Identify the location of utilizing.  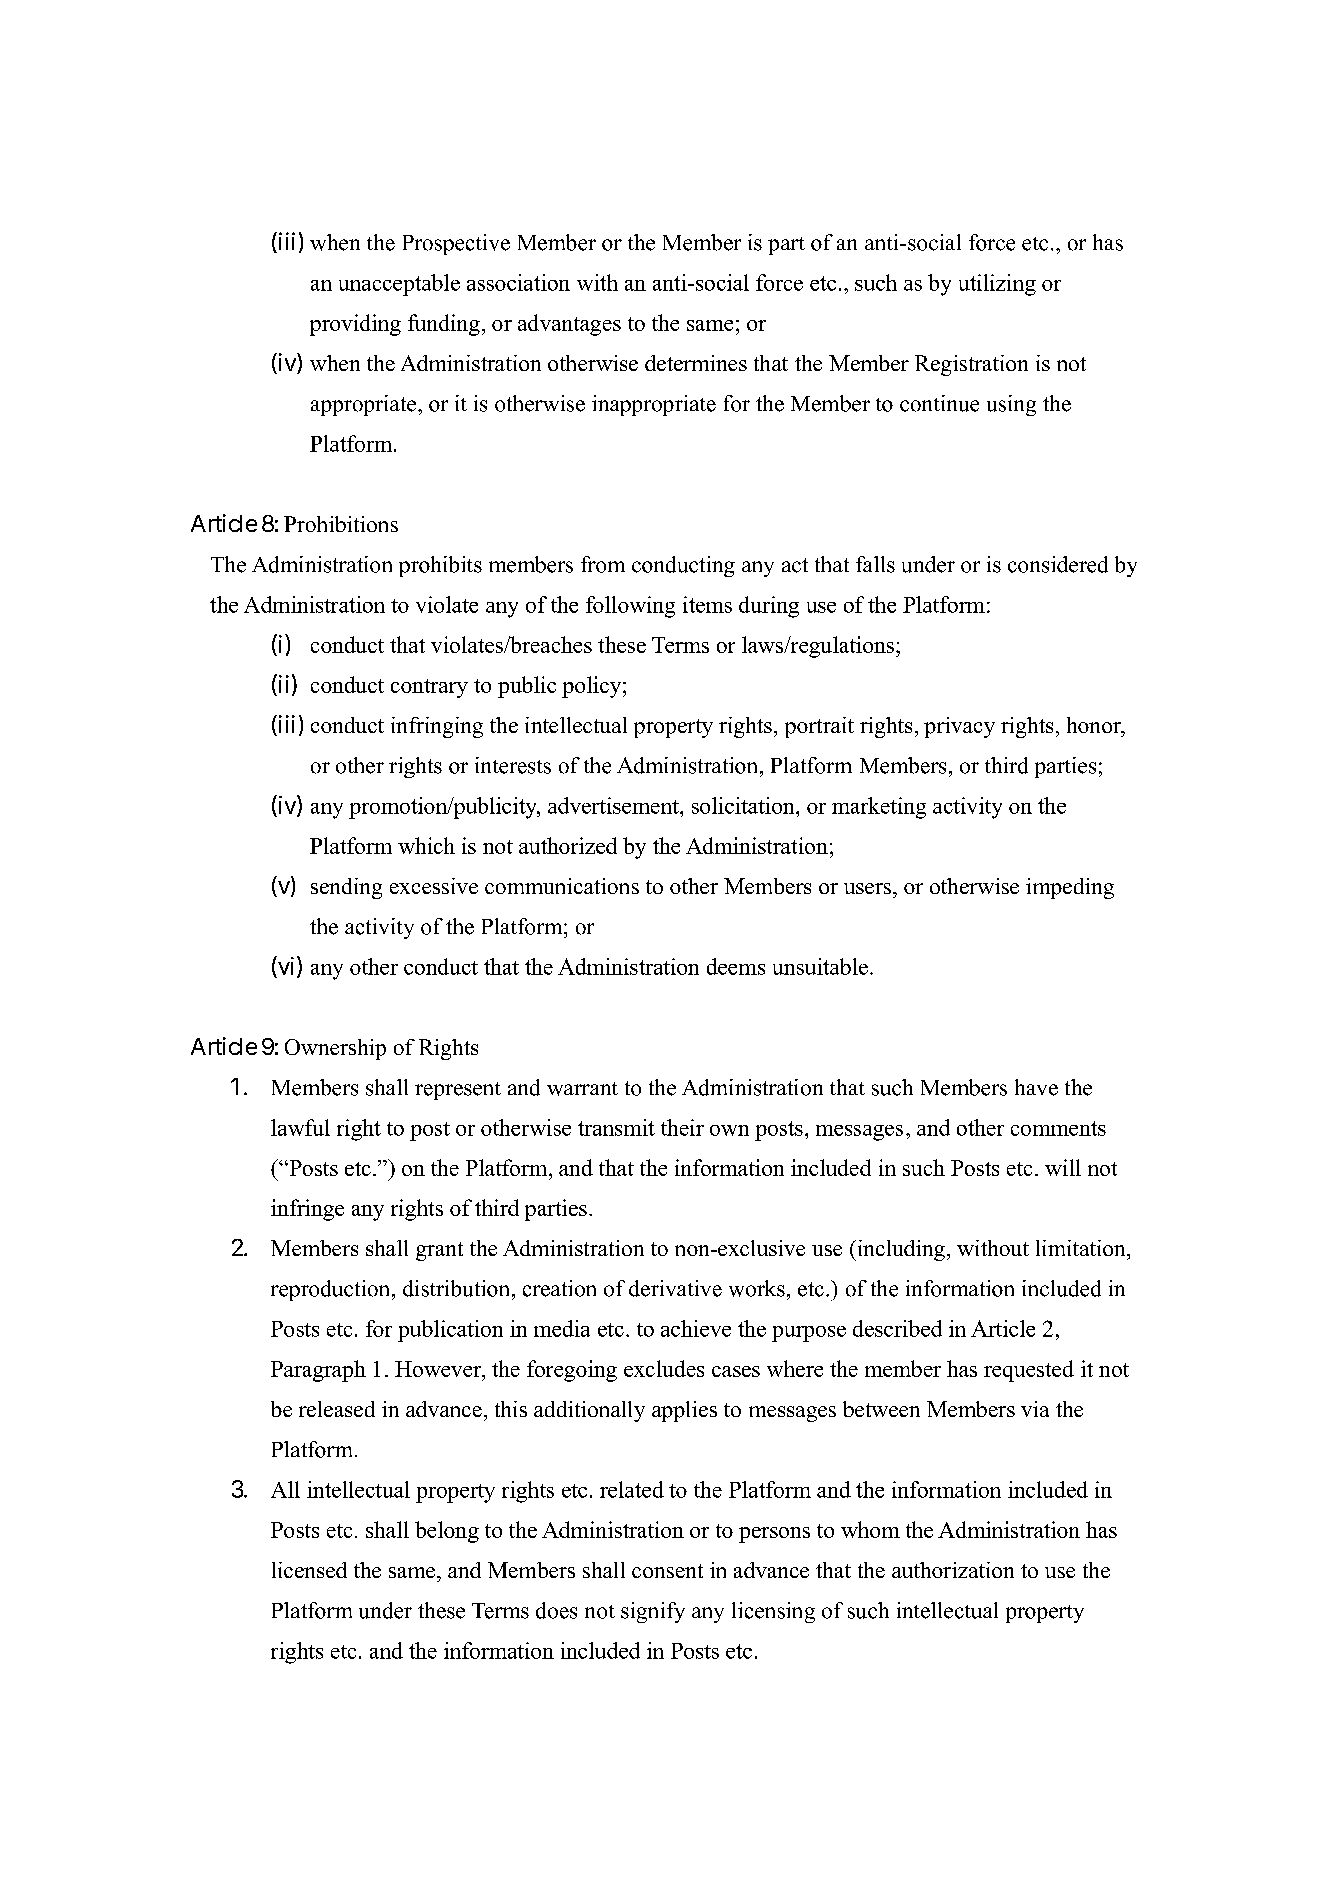
(997, 285).
